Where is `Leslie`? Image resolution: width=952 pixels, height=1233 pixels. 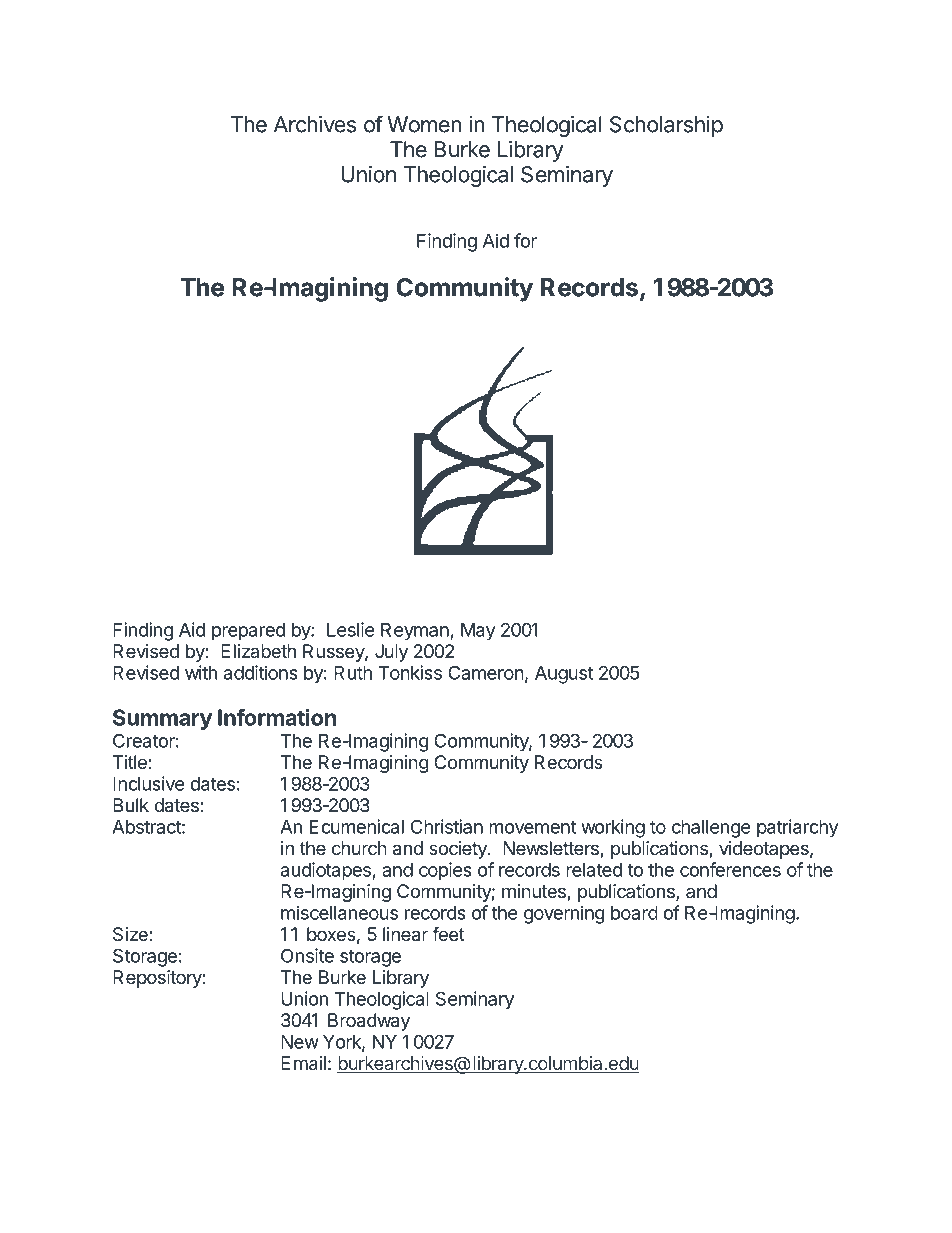 Leslie is located at coordinates (351, 629).
